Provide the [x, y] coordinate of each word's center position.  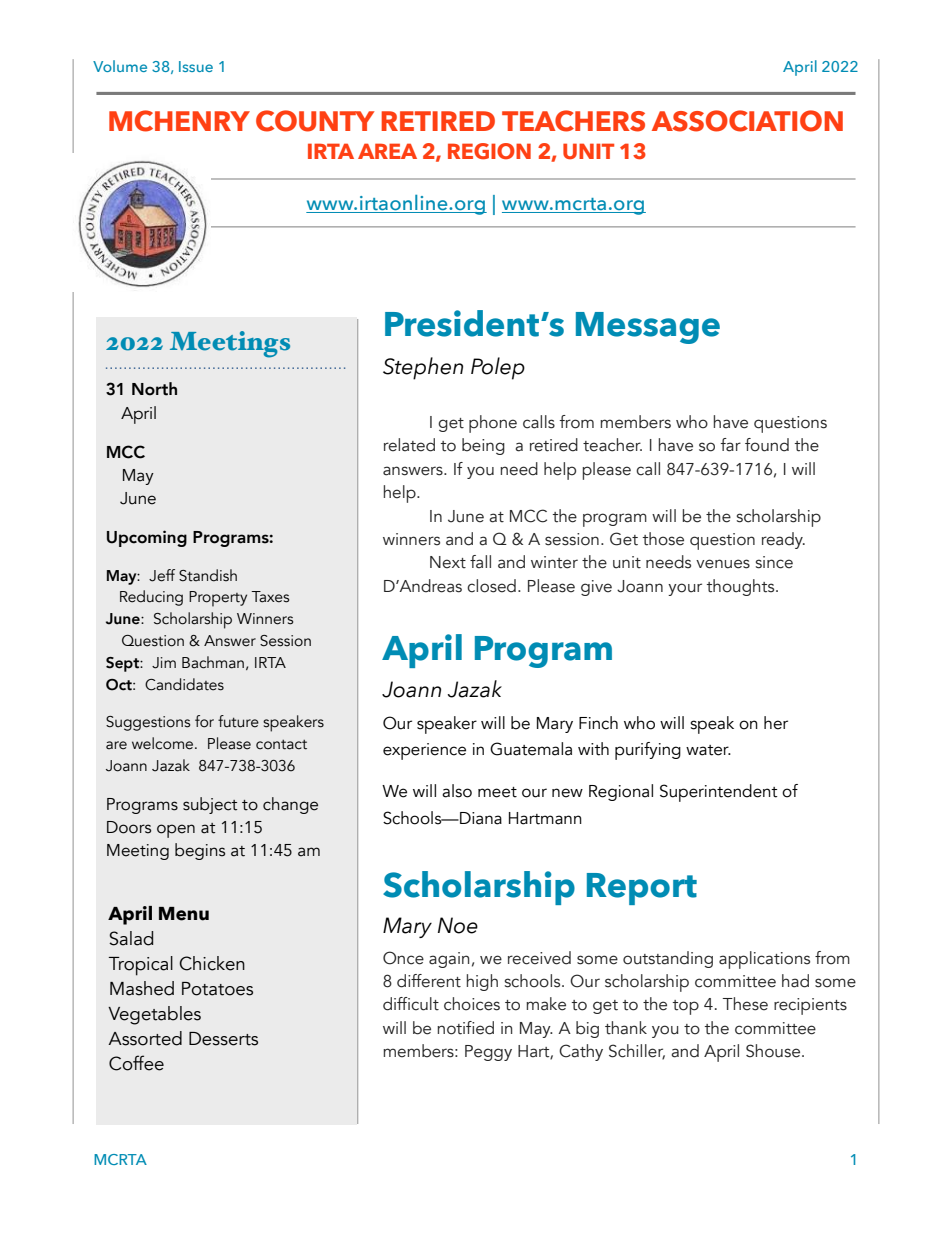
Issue [196, 66]
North [154, 389]
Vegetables [154, 1015]
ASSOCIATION [747, 121]
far [731, 445]
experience [424, 751]
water [708, 750]
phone [493, 424]
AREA [387, 151]
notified [465, 1028]
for [204, 721]
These [745, 1004]
